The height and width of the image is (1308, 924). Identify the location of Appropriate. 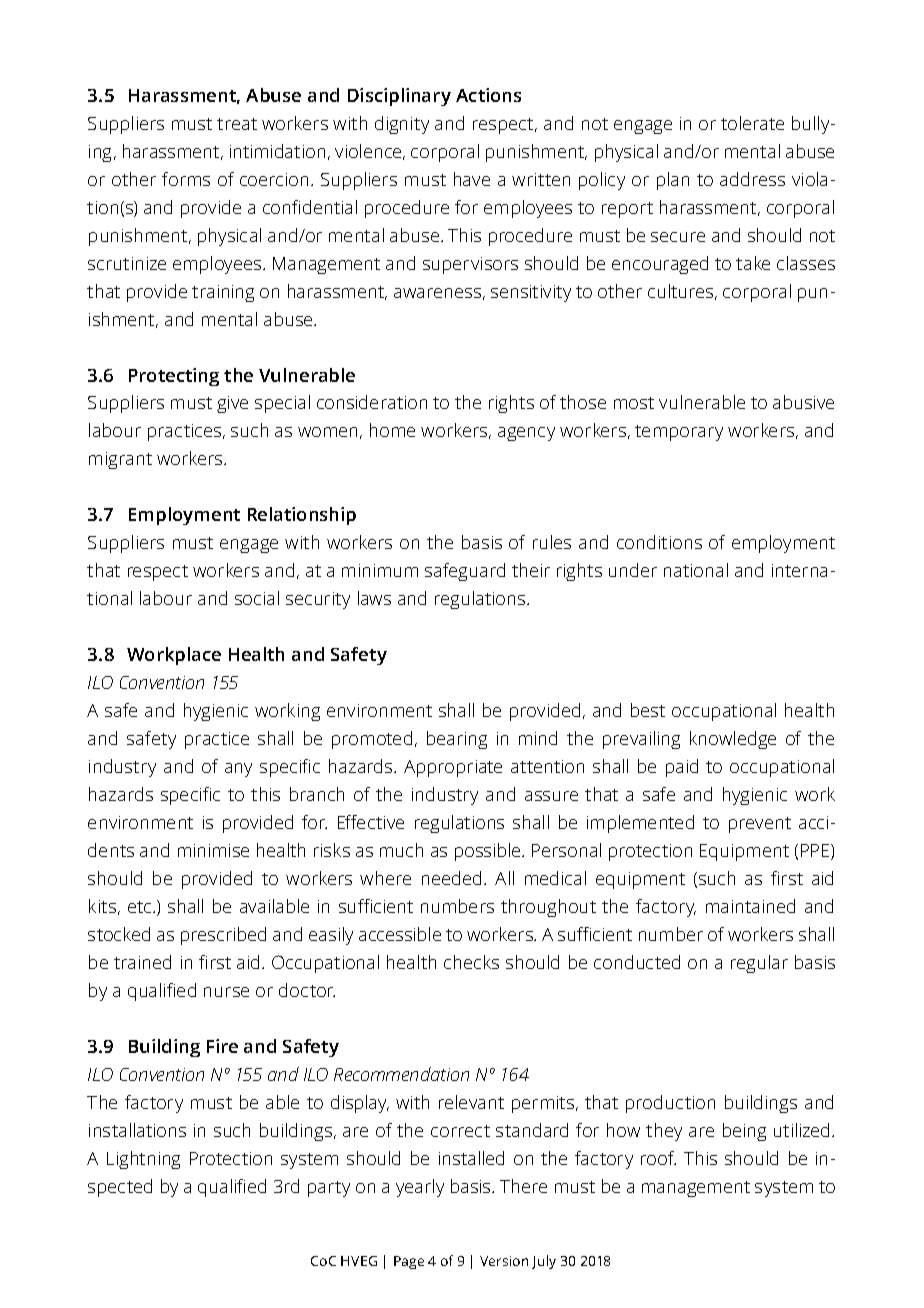
(453, 768).
